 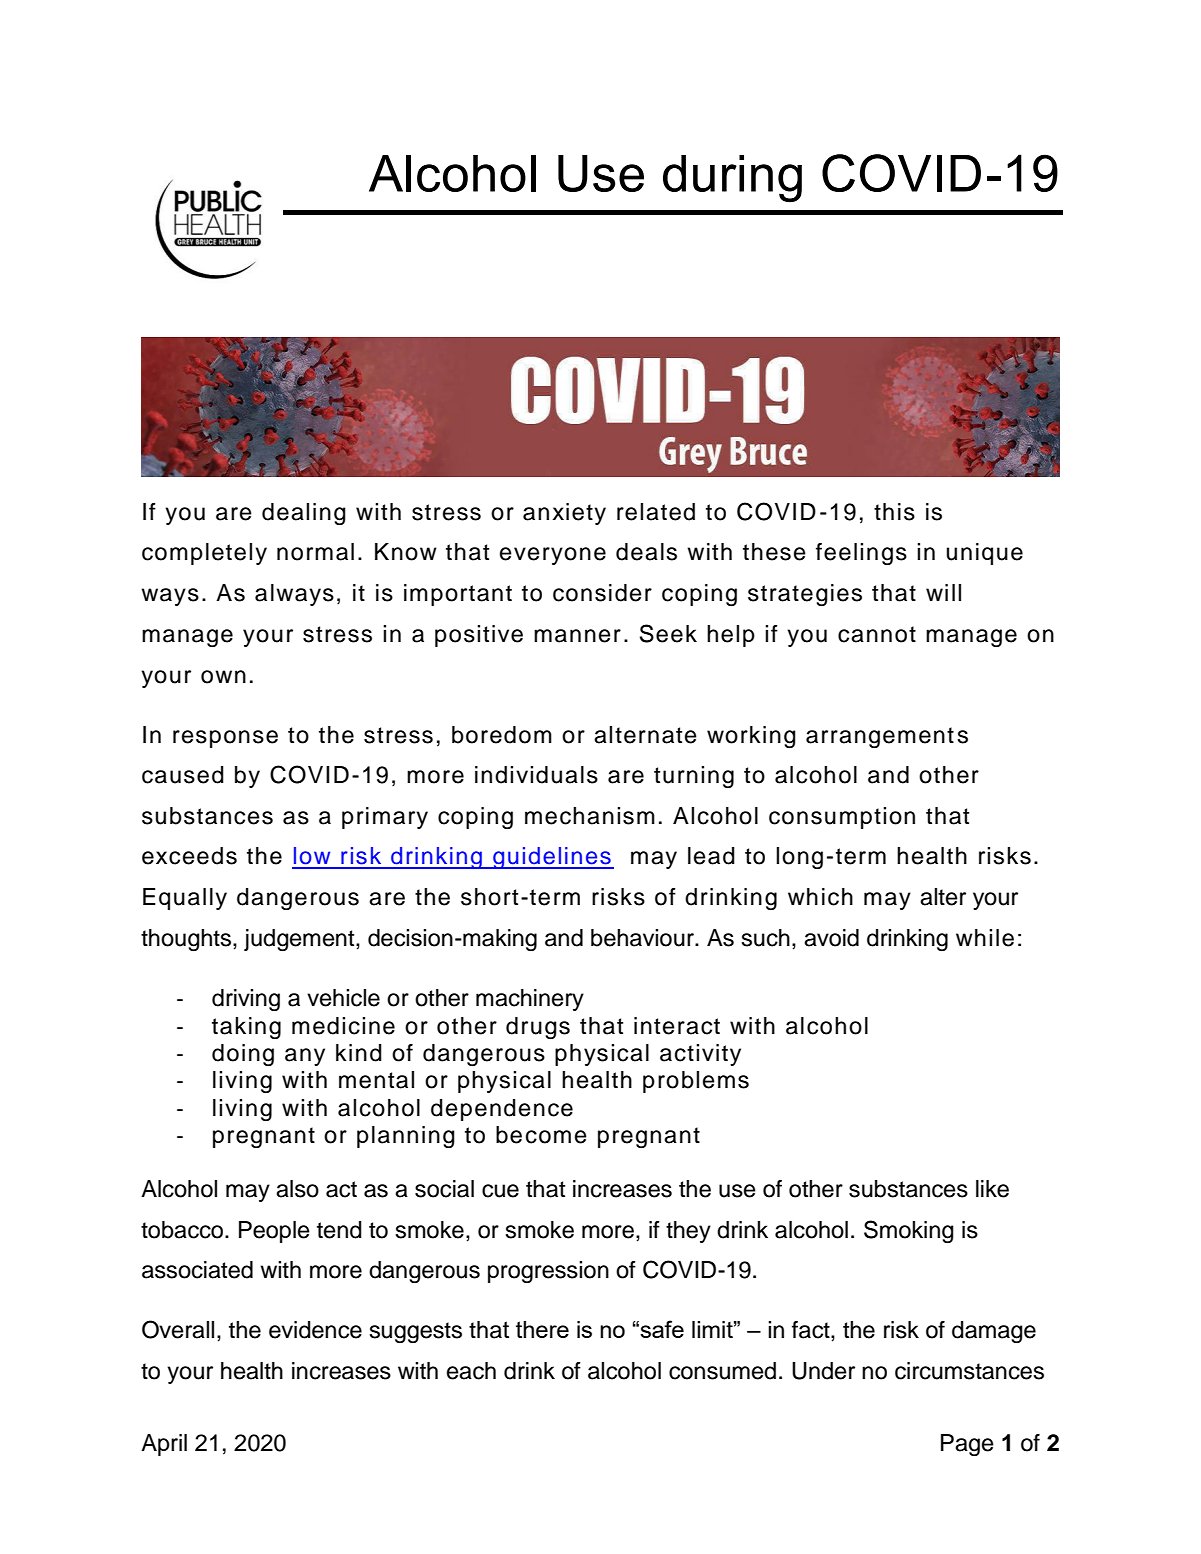 I want to click on Under, so click(x=823, y=1371).
